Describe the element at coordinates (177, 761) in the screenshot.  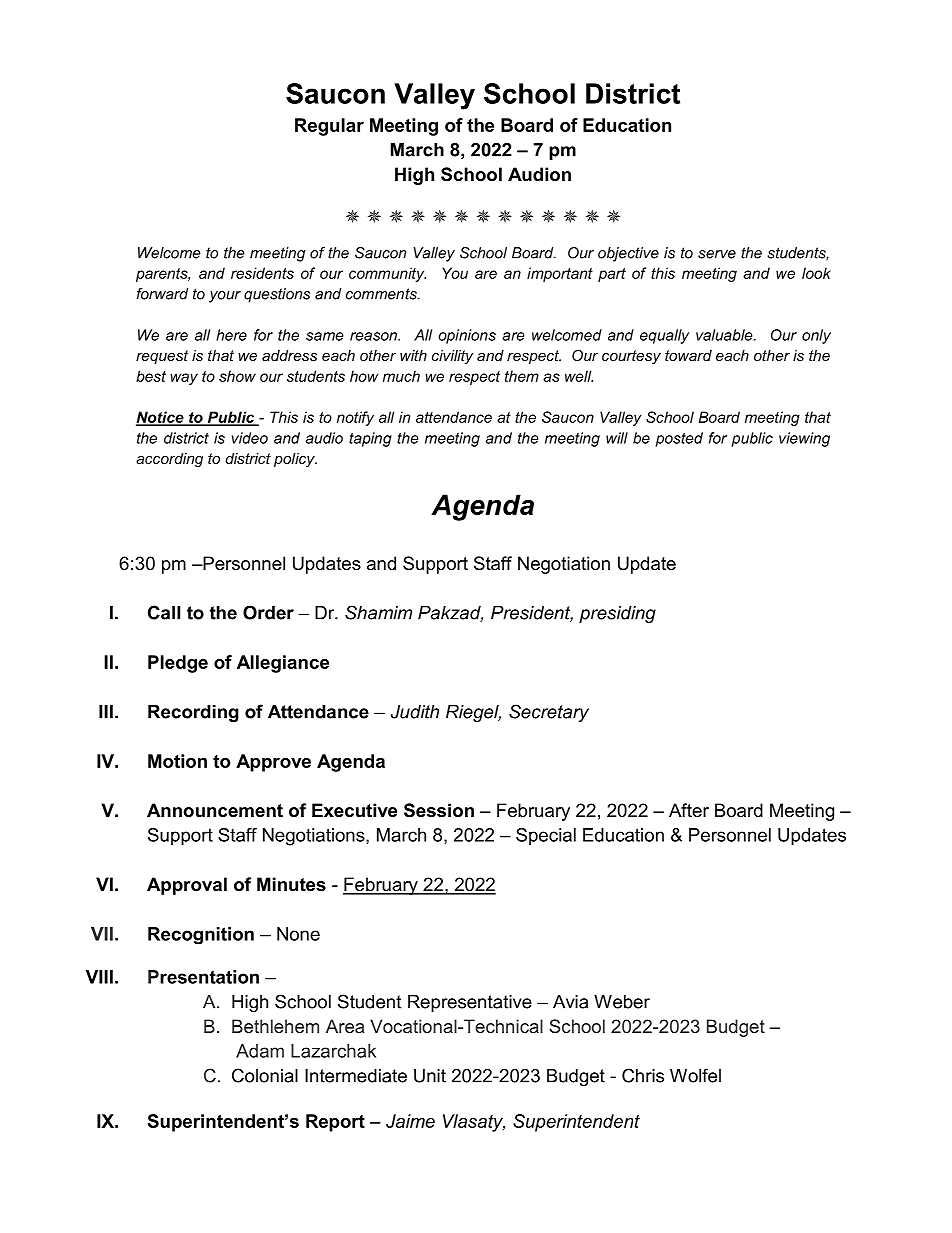
I see `Motion` at that location.
